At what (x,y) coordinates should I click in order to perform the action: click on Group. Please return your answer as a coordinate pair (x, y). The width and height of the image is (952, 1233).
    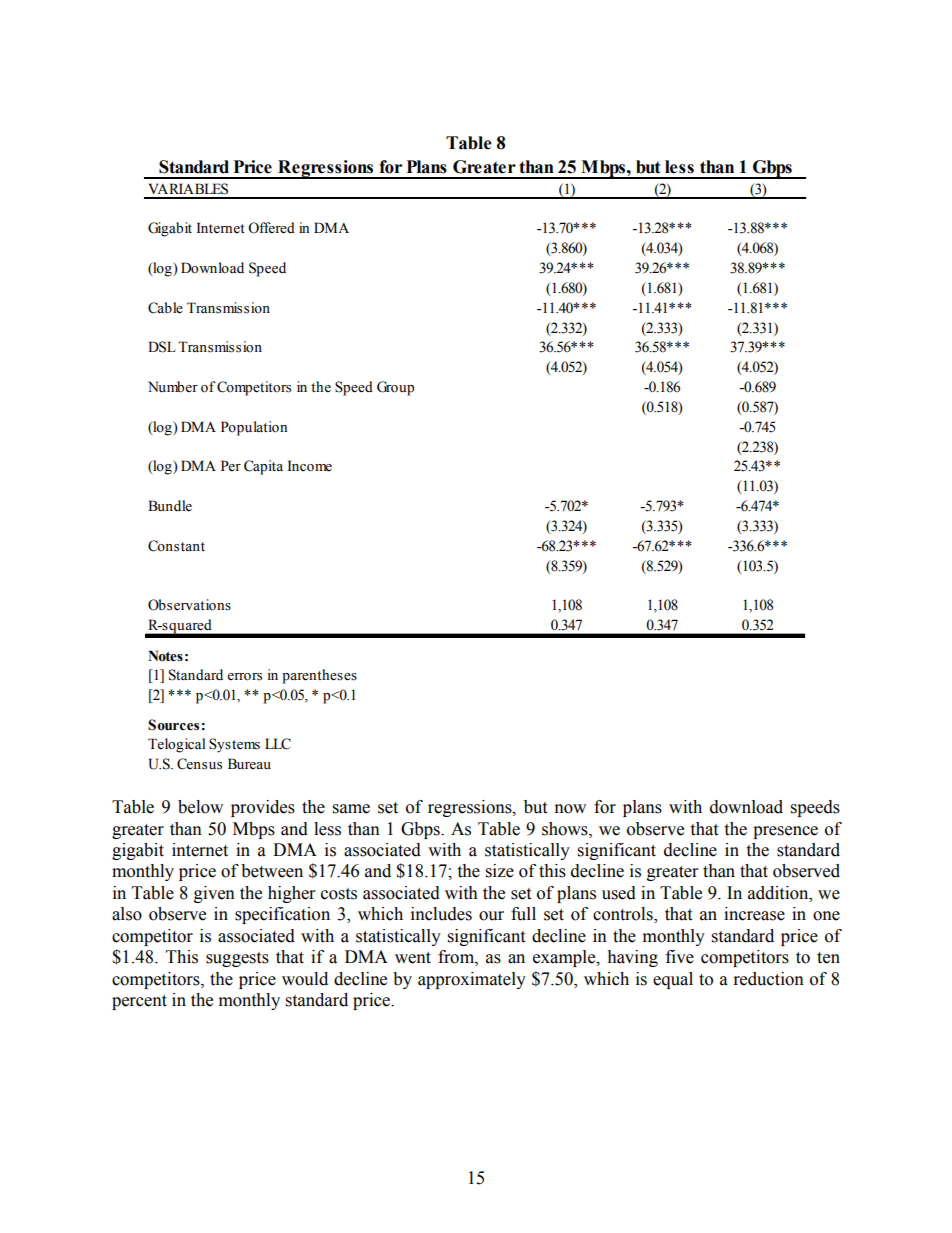
    Looking at the image, I should click on (395, 388).
